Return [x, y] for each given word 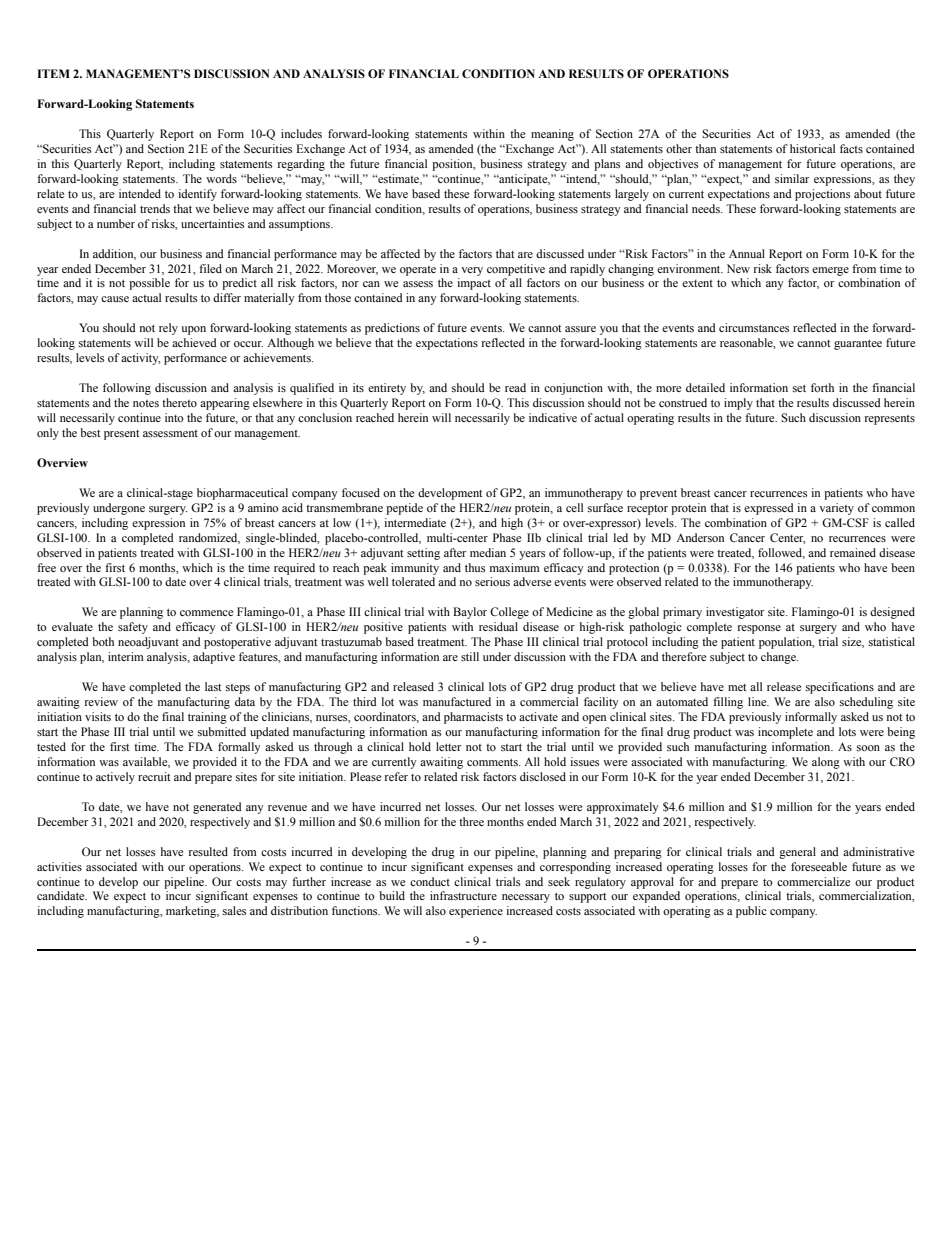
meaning [552, 135]
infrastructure [463, 895]
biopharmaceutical [242, 494]
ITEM [53, 73]
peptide [404, 509]
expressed [769, 509]
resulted [208, 851]
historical [812, 148]
